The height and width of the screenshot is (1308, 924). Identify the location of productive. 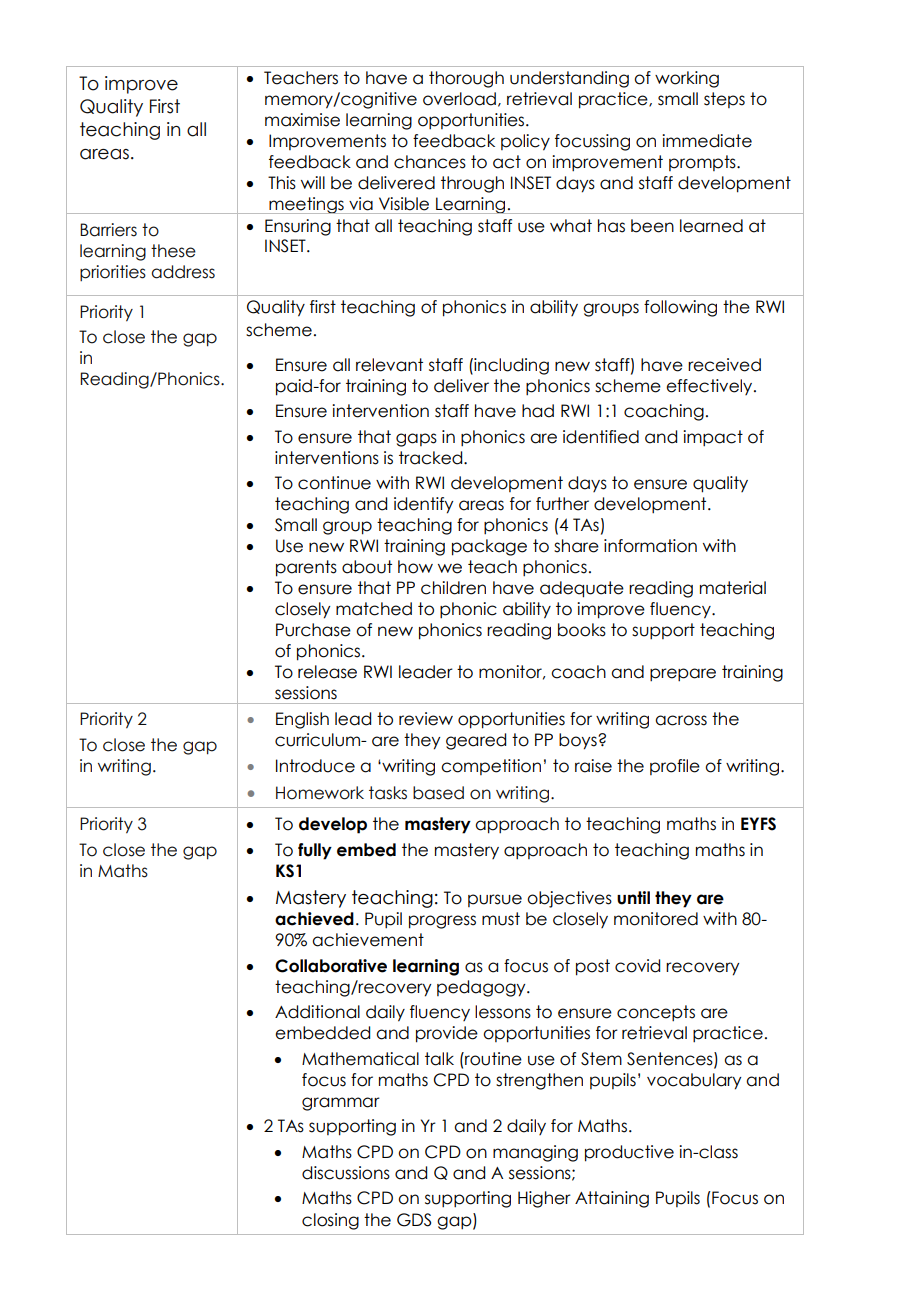
(629, 1153).
